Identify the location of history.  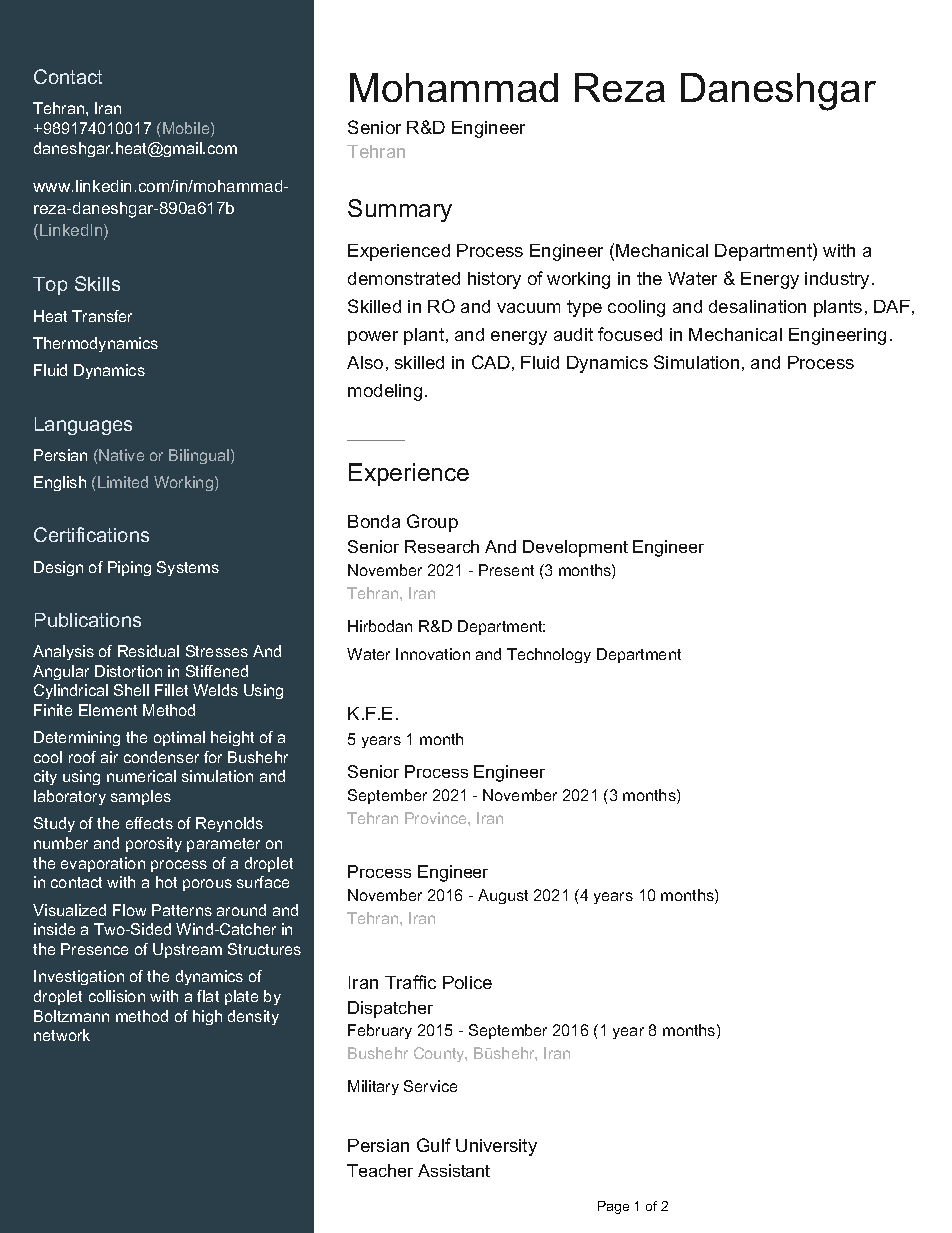
(494, 280).
